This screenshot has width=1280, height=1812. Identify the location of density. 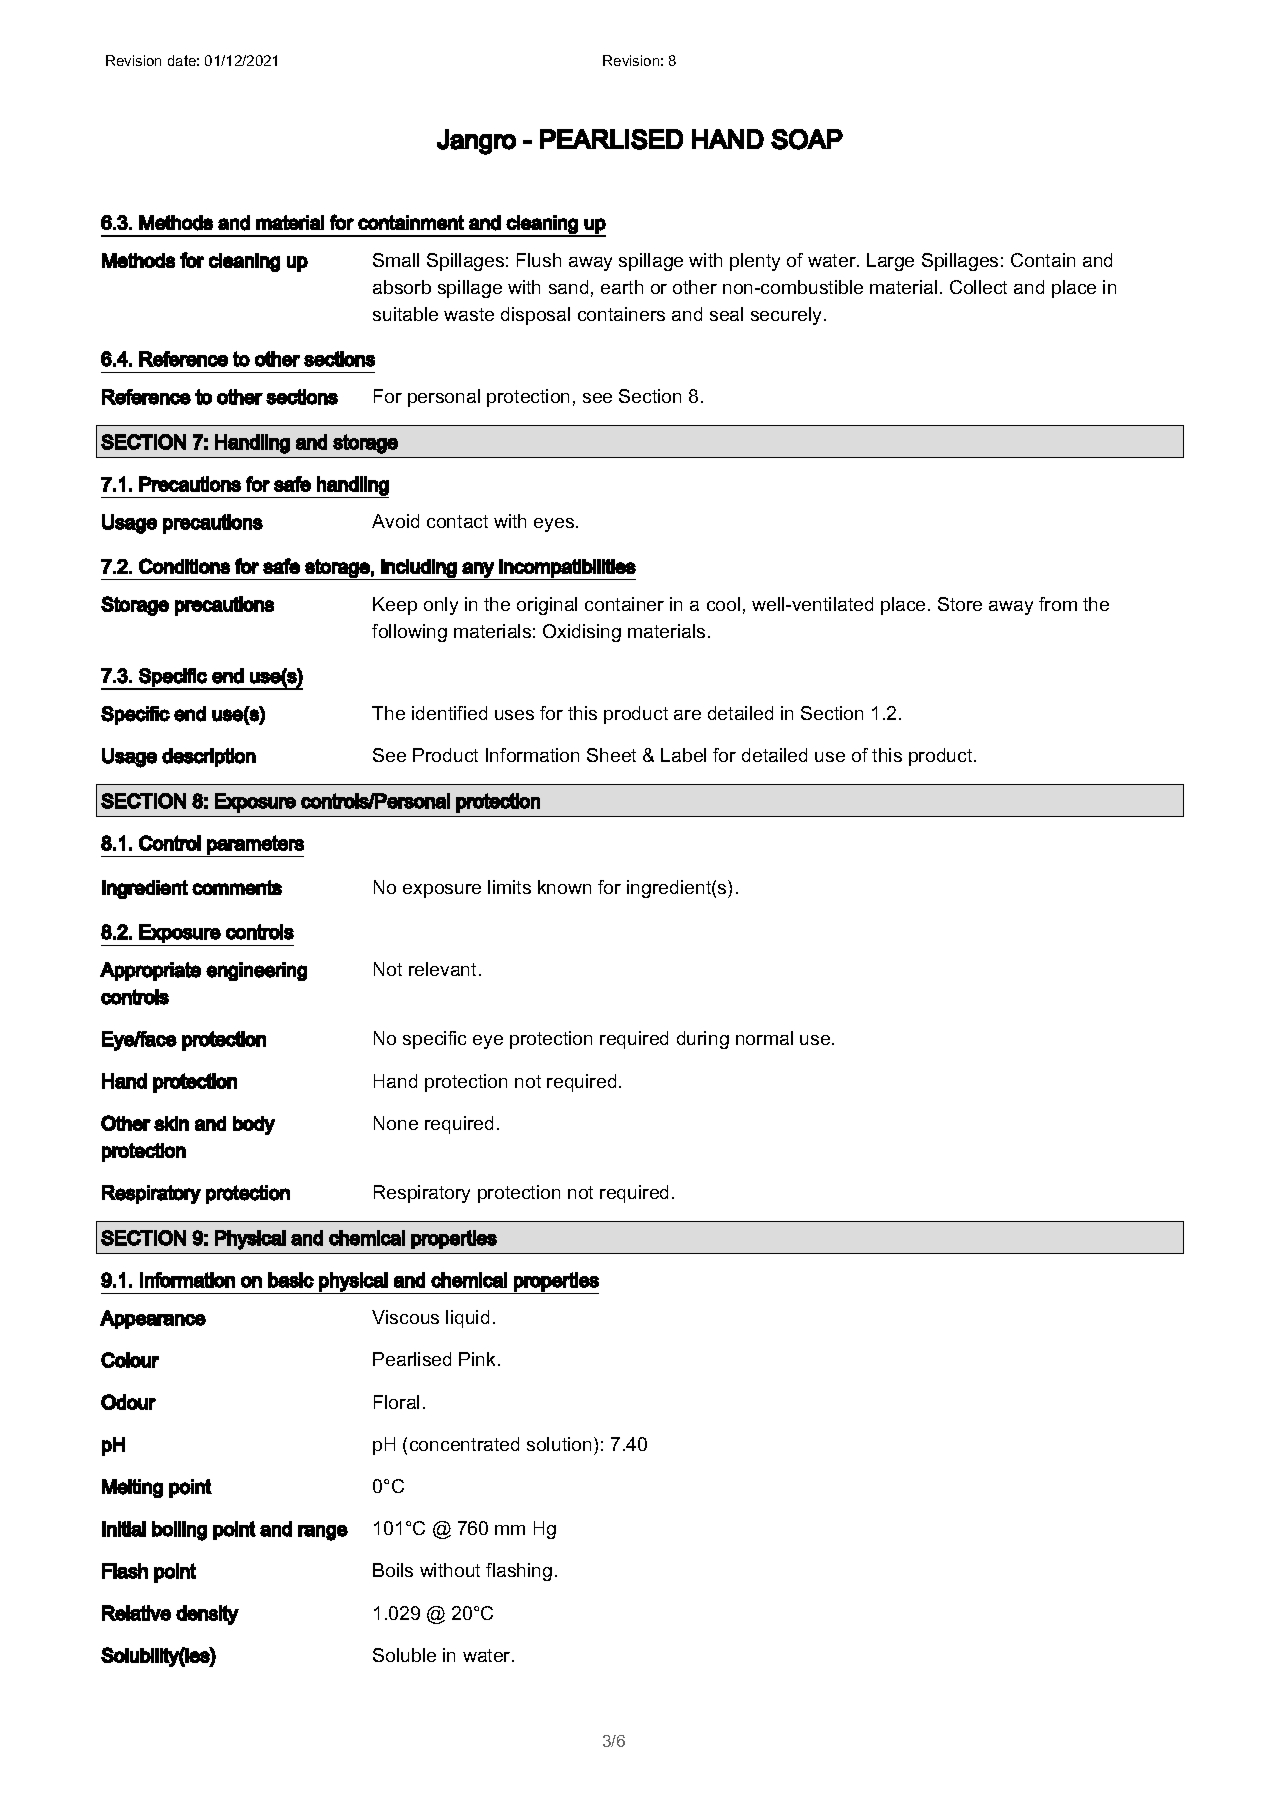
(207, 1615).
